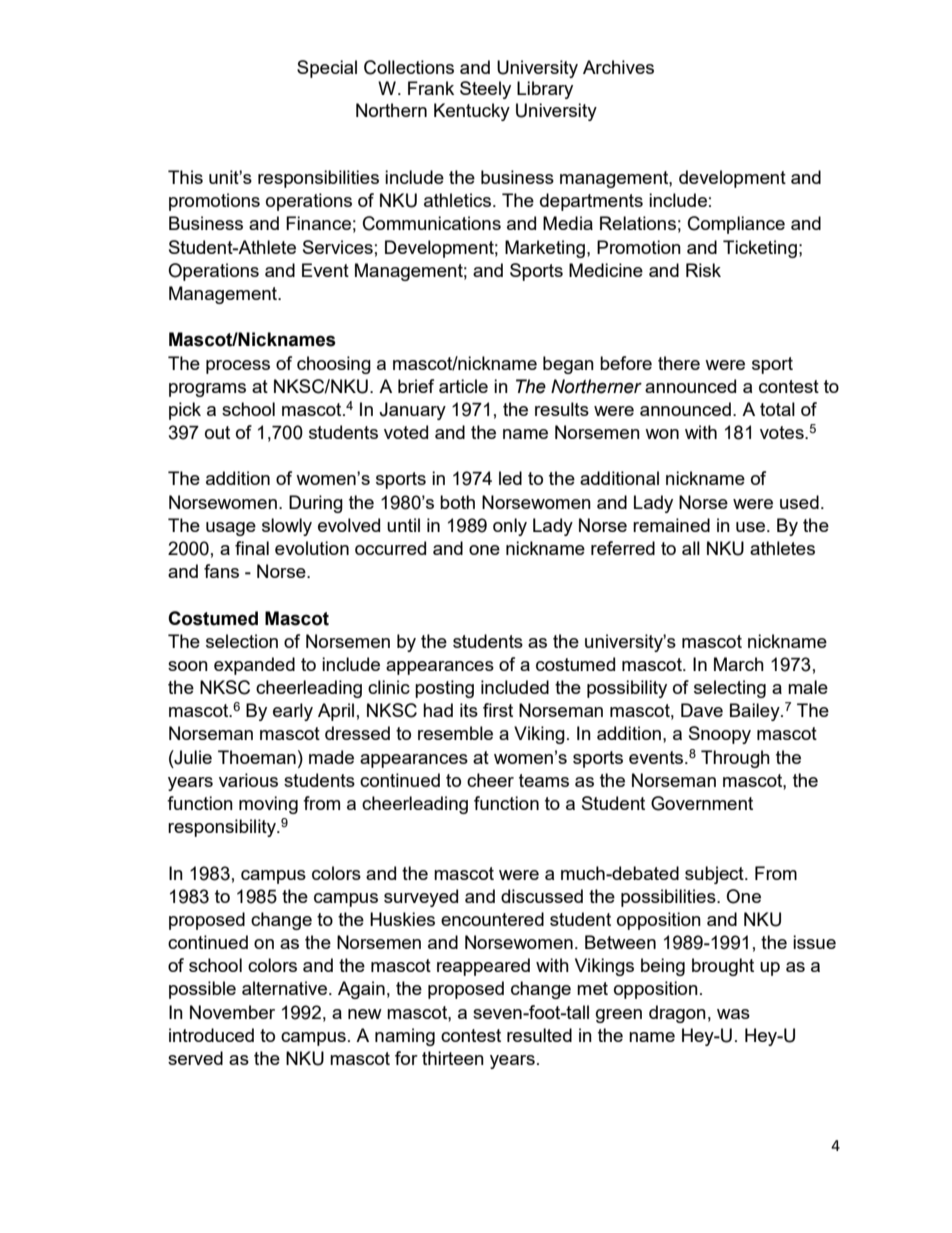 This page has width=952, height=1233. I want to click on teams, so click(544, 780).
